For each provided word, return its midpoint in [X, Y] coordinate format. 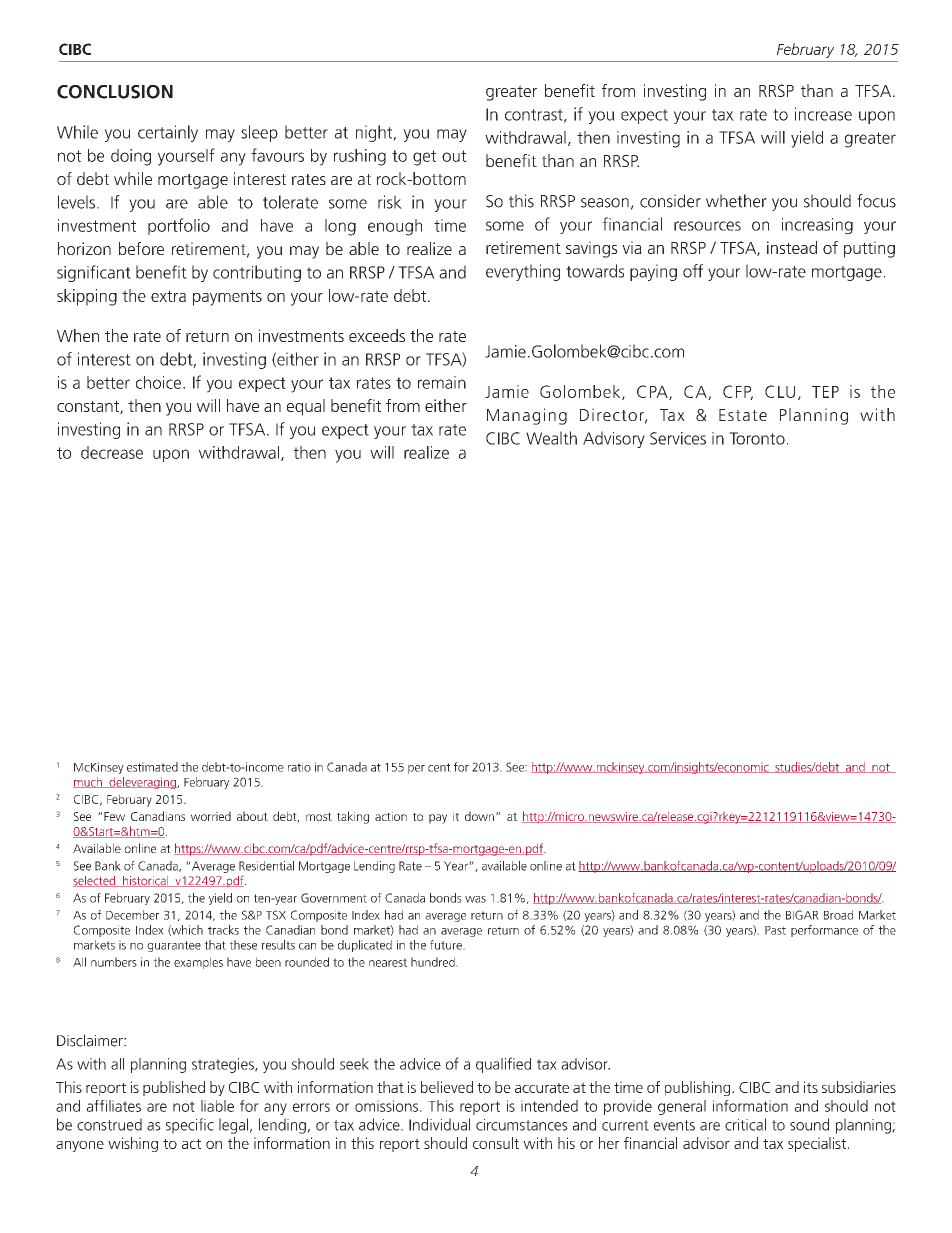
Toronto [757, 438]
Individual [439, 1124]
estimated [152, 767]
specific [190, 1126]
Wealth [551, 438]
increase [823, 114]
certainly [168, 133]
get [424, 158]
